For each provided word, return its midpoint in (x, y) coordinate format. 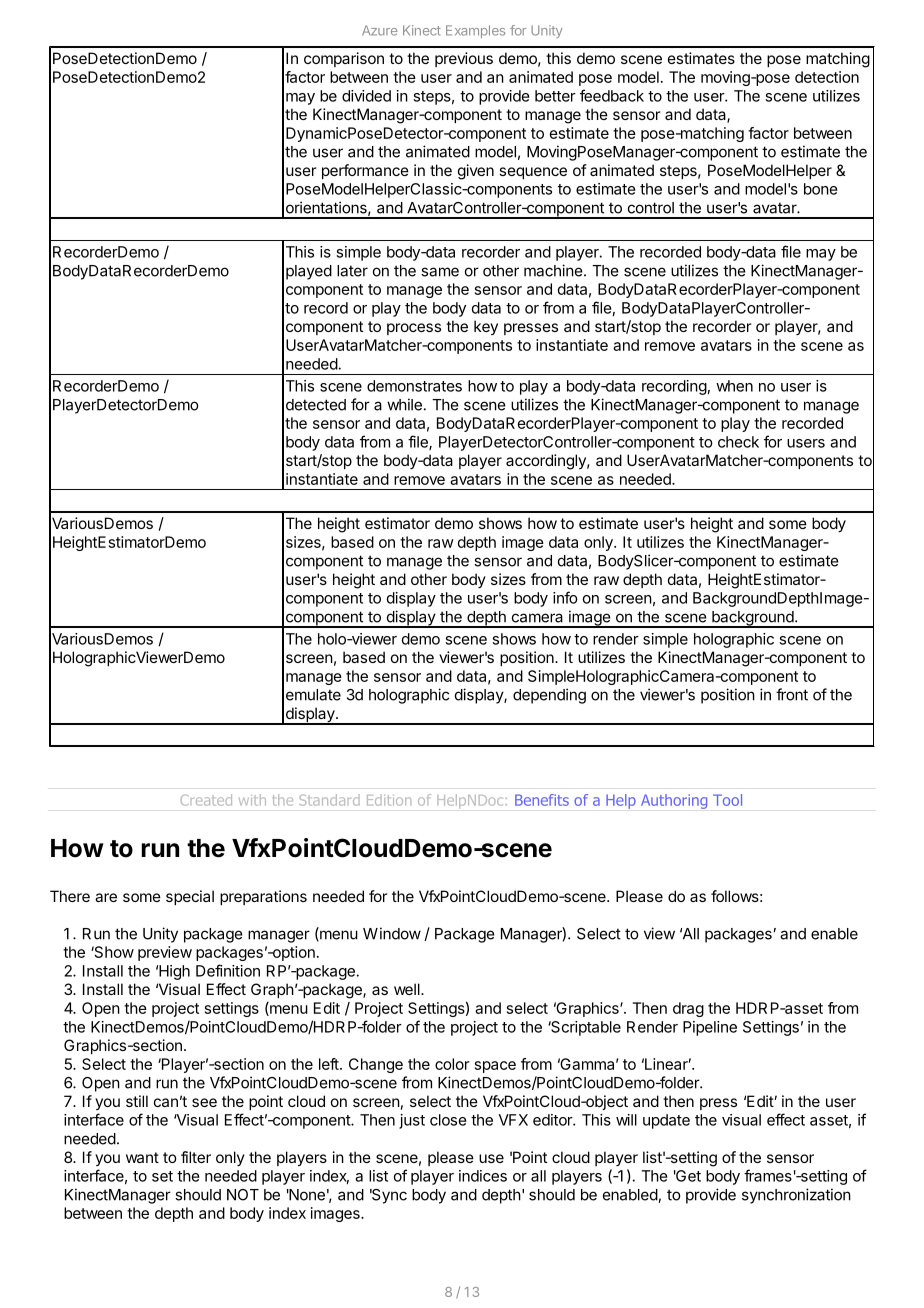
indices (483, 1176)
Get (687, 1176)
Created (206, 800)
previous (464, 59)
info (565, 597)
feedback (612, 95)
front (792, 694)
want (142, 1157)
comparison (344, 59)
